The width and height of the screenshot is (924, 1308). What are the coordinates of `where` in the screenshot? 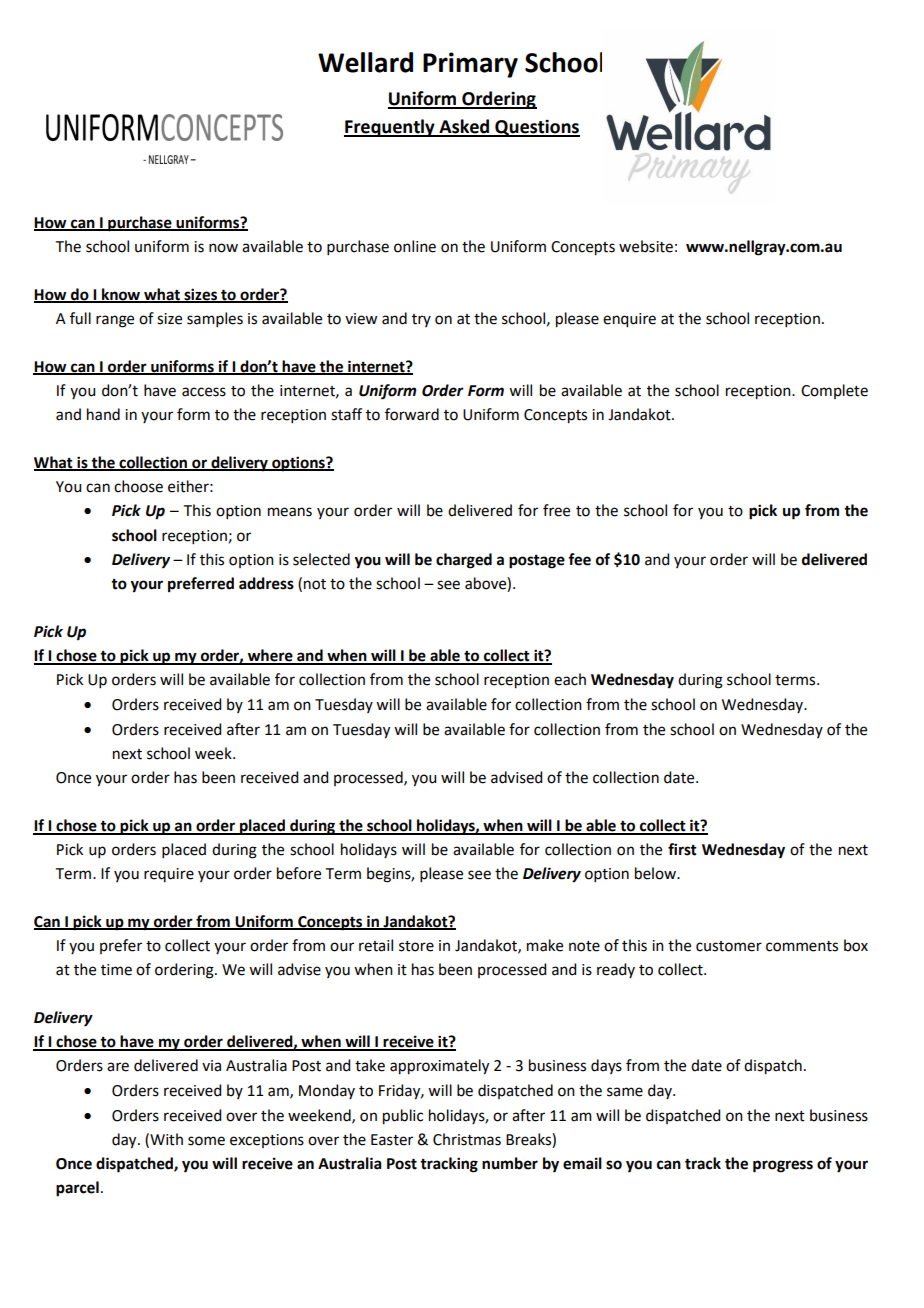 It's located at (270, 656).
